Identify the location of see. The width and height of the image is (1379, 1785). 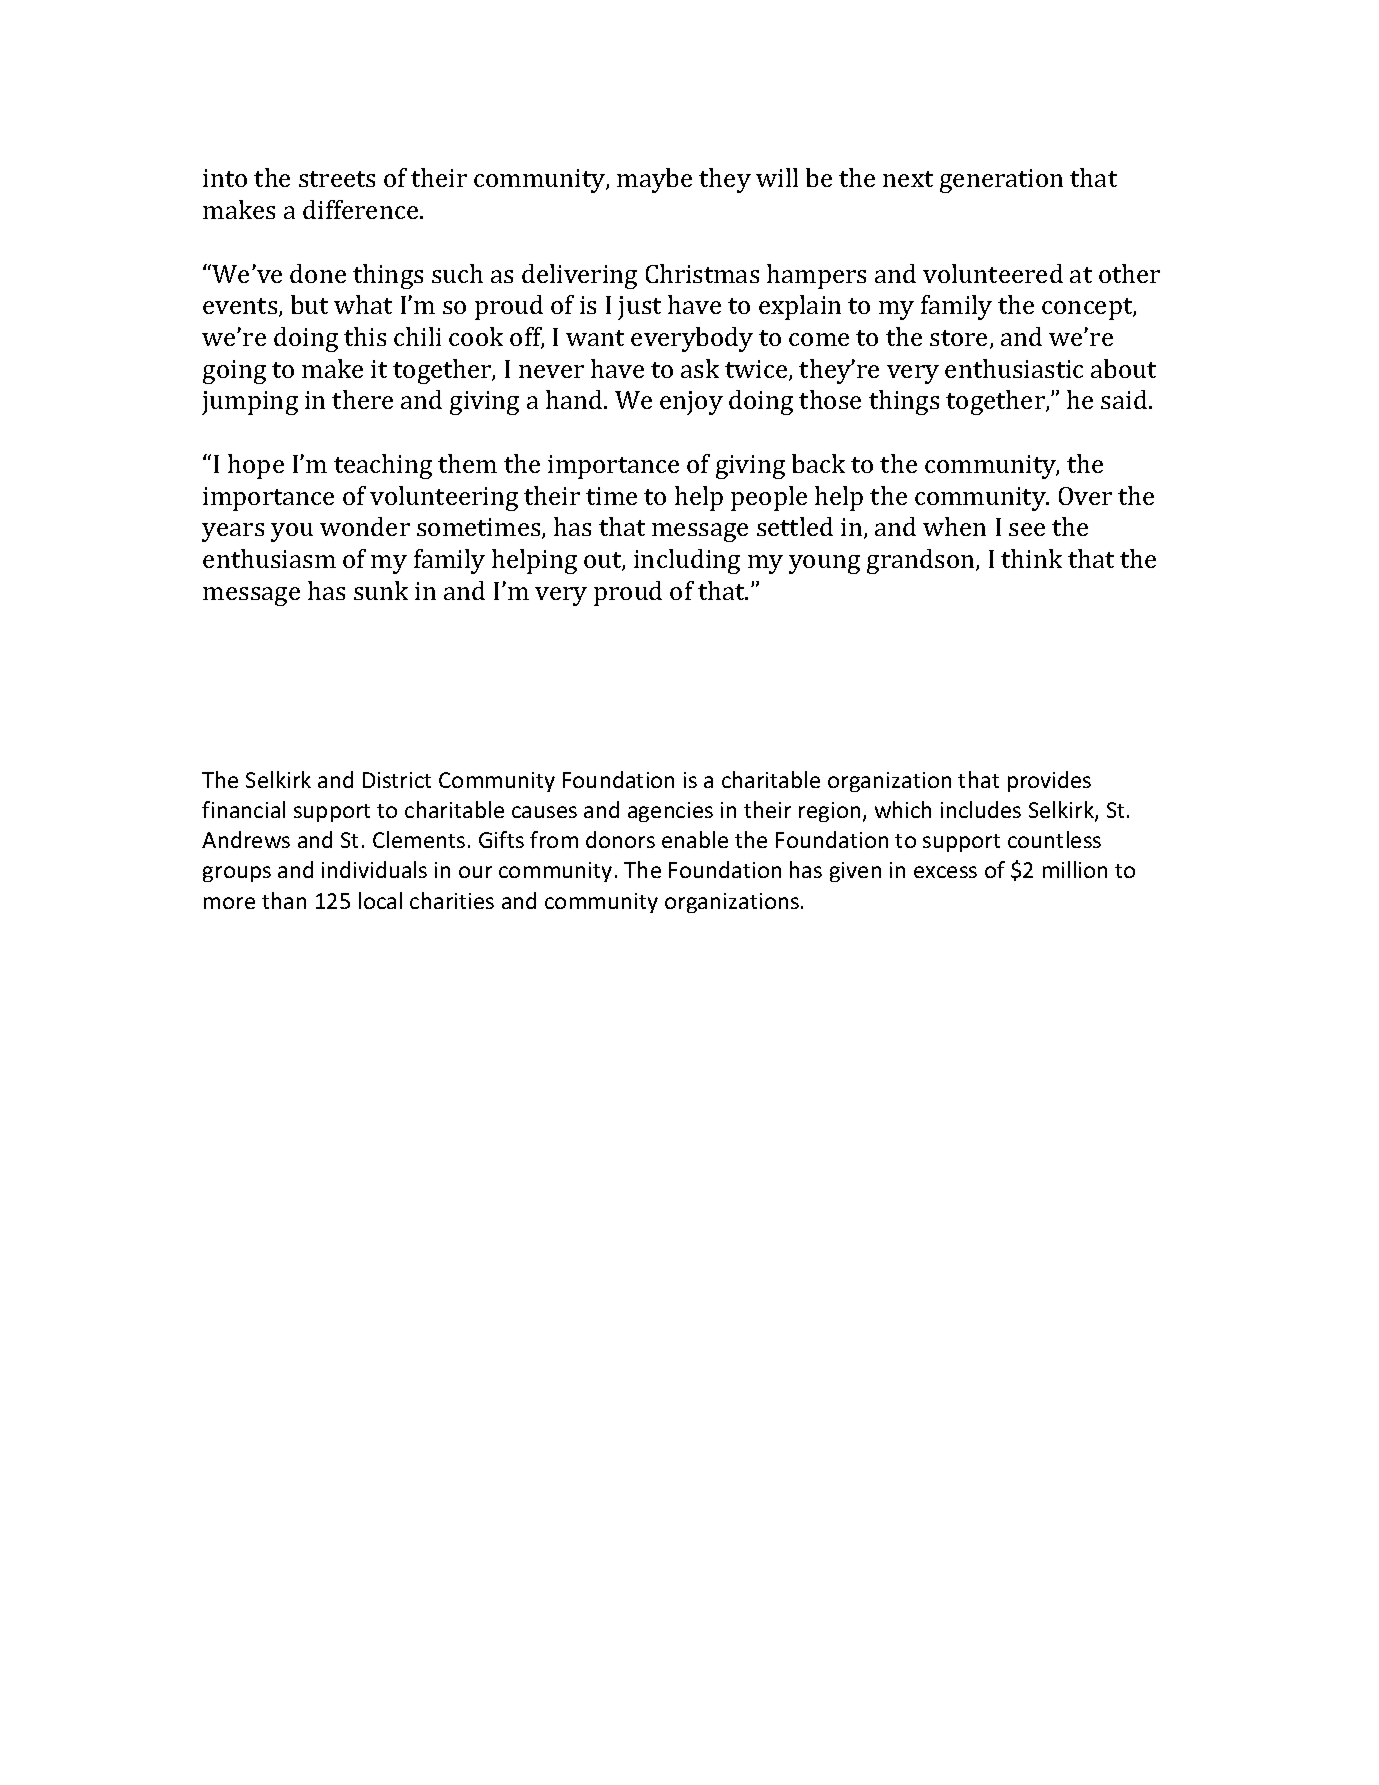
(1027, 529).
